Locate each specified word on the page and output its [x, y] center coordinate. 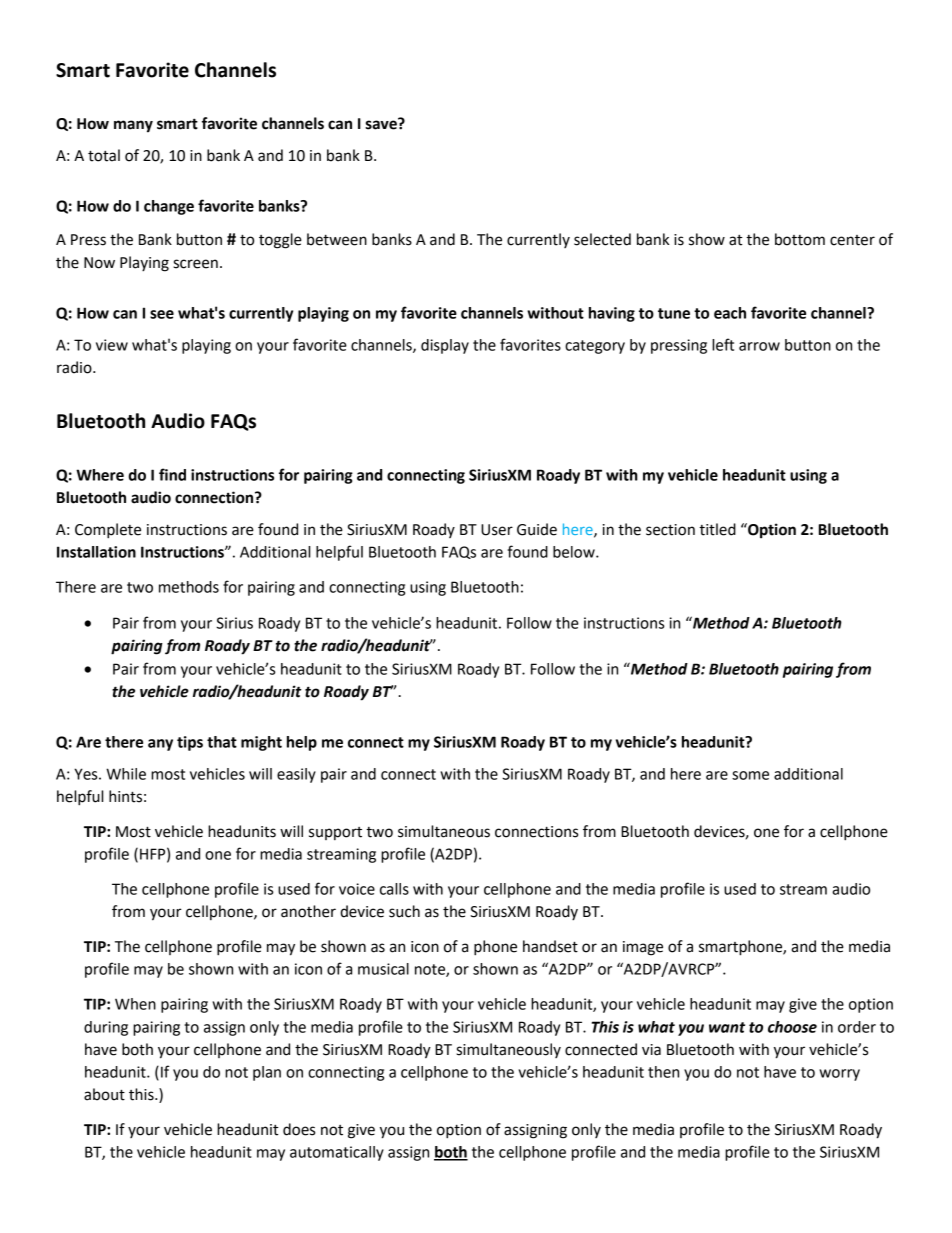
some [750, 775]
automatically [337, 1153]
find [172, 474]
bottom [800, 239]
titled [717, 529]
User [497, 530]
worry [839, 1075]
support [335, 833]
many [133, 126]
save [382, 124]
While [126, 774]
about [104, 1094]
